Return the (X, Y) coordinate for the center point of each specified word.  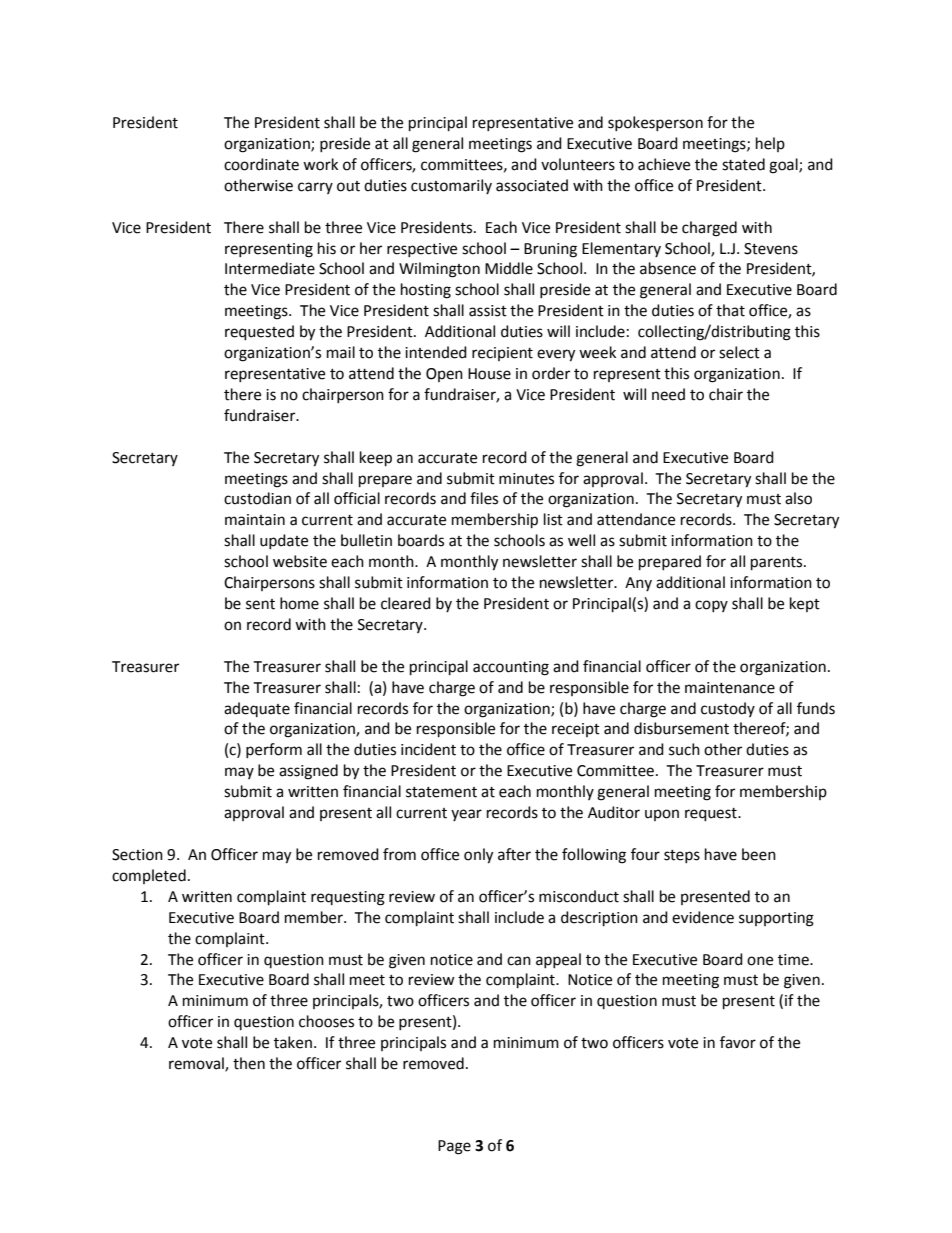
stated (743, 164)
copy (711, 606)
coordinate (261, 164)
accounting (511, 668)
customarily (451, 186)
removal (197, 1064)
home (299, 603)
